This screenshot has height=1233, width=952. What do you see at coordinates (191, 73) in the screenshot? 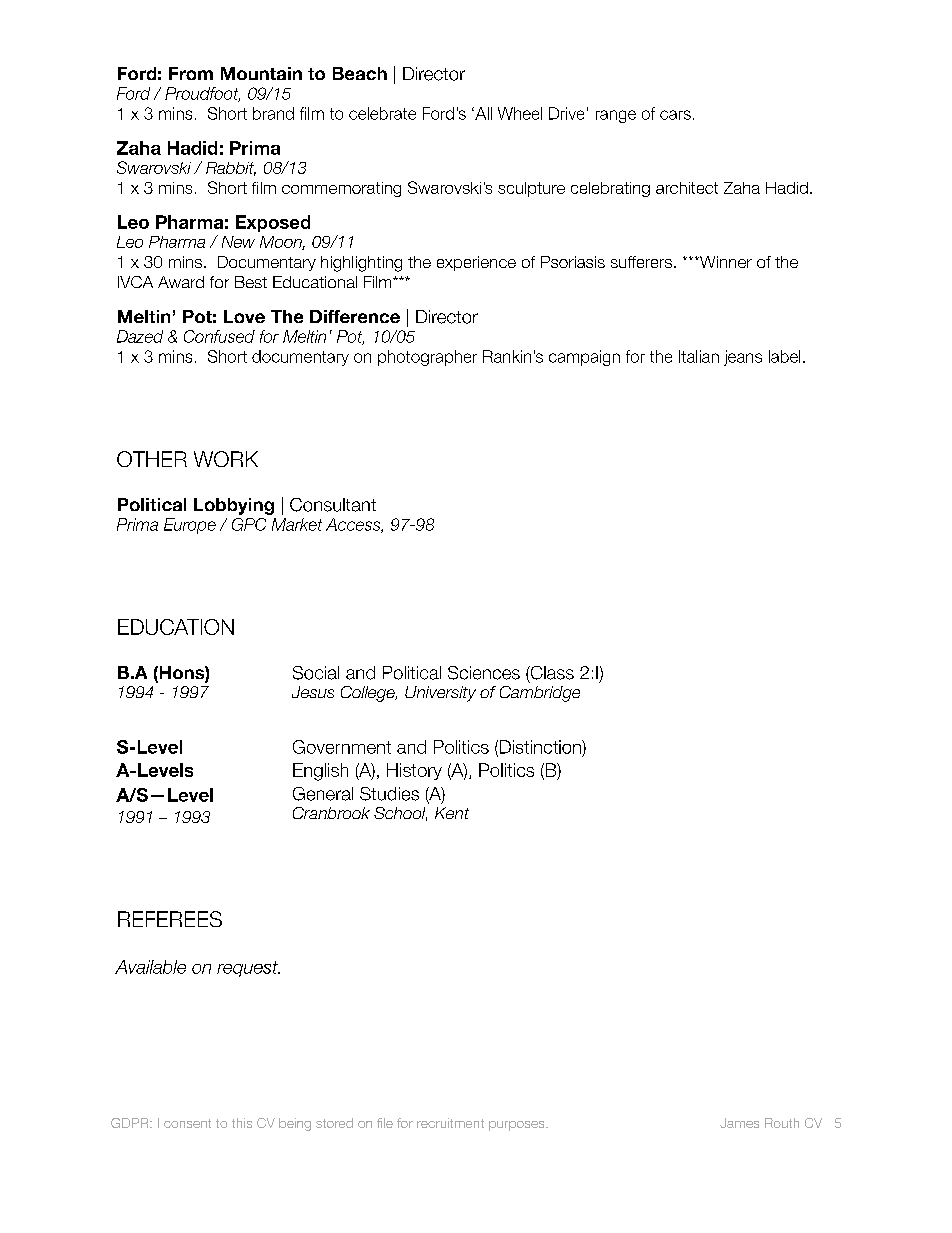
I see `From` at bounding box center [191, 73].
